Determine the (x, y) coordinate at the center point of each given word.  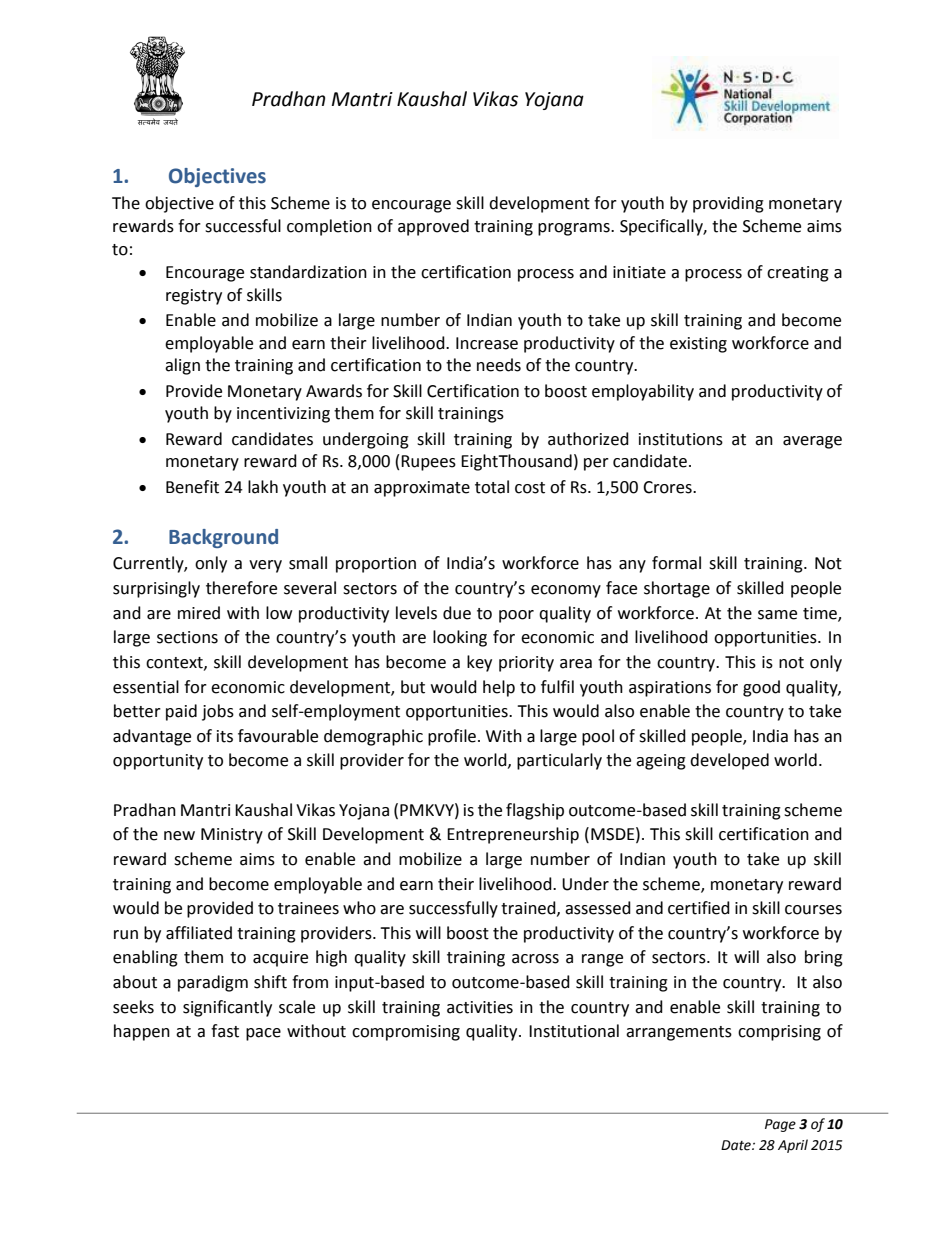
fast (225, 1031)
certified (699, 908)
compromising (406, 1033)
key (479, 663)
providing (728, 204)
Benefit (192, 487)
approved (433, 227)
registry (194, 297)
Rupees (428, 463)
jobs (218, 712)
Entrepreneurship (513, 835)
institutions (681, 439)
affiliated (199, 933)
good (761, 688)
